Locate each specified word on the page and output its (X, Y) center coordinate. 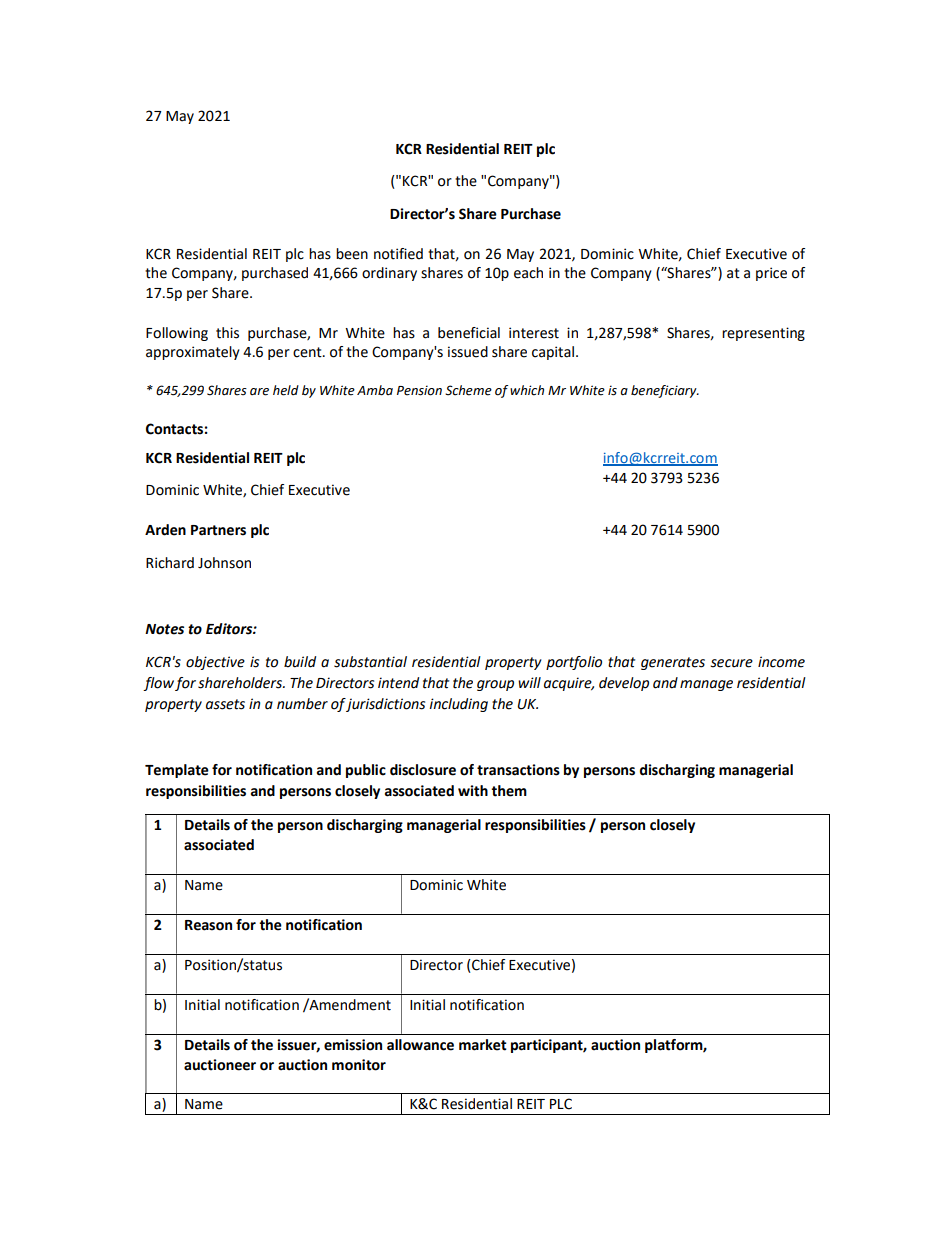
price (771, 274)
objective (215, 663)
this (227, 333)
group (495, 685)
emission (353, 1045)
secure (731, 663)
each (528, 273)
